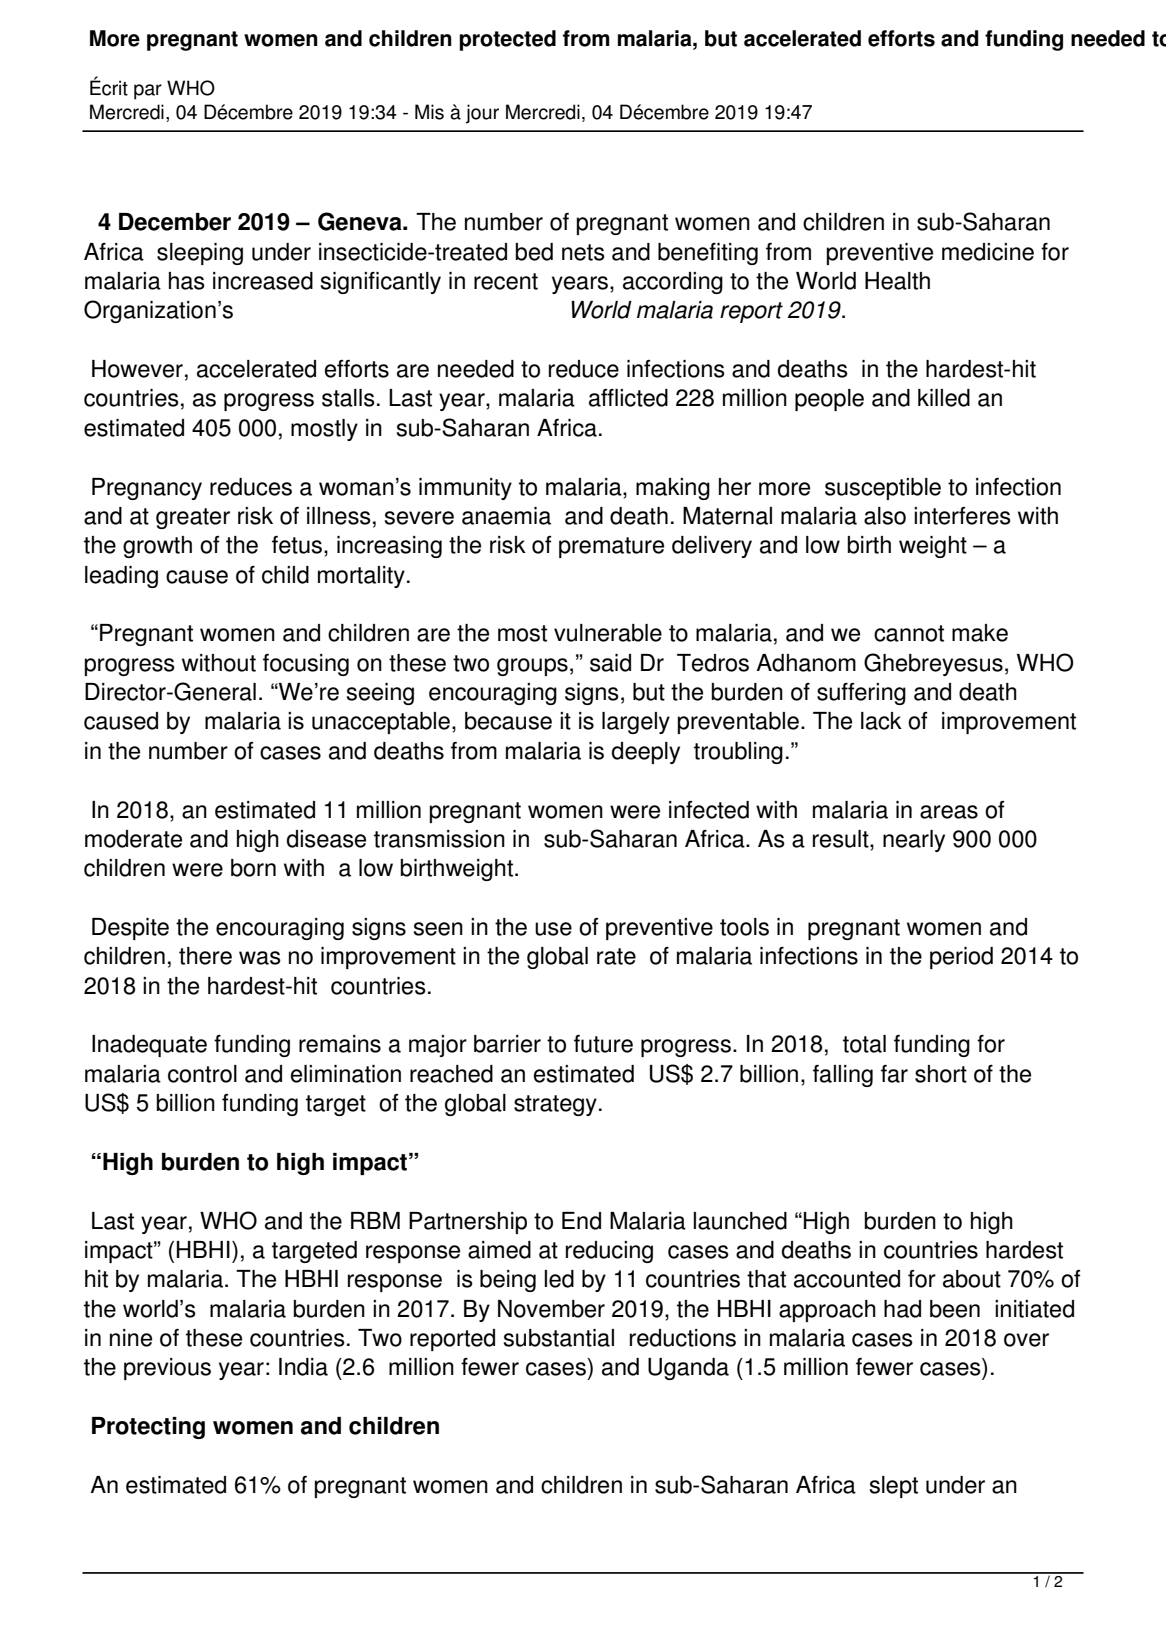 This screenshot has width=1166, height=1648. What do you see at coordinates (559, 1338) in the screenshot?
I see `substantial` at bounding box center [559, 1338].
